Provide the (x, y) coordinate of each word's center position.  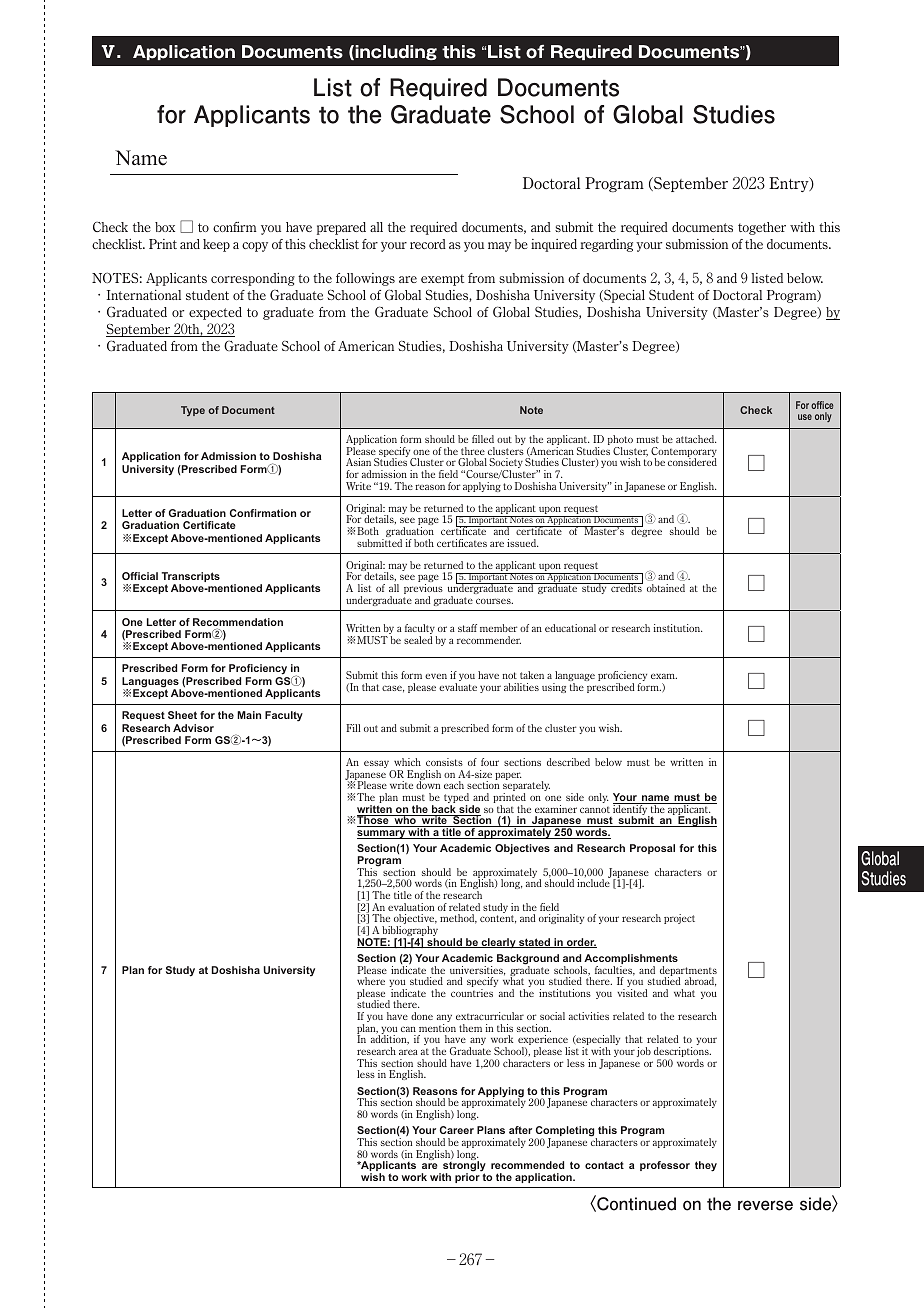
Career (457, 1130)
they (706, 1166)
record (428, 244)
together (762, 228)
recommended (527, 1165)
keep (216, 245)
